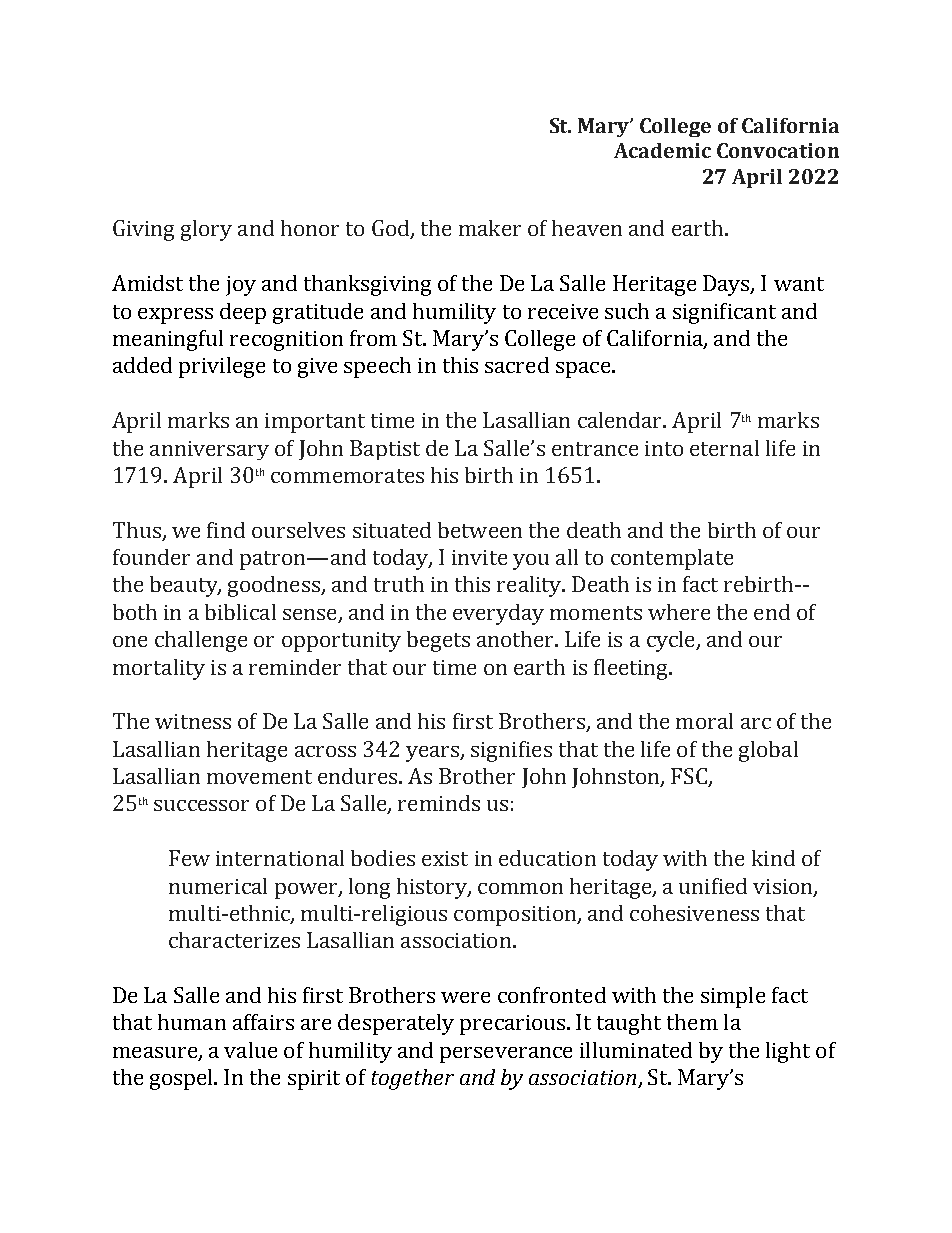 This image has height=1233, width=952. What do you see at coordinates (773, 858) in the image?
I see `kind` at bounding box center [773, 858].
